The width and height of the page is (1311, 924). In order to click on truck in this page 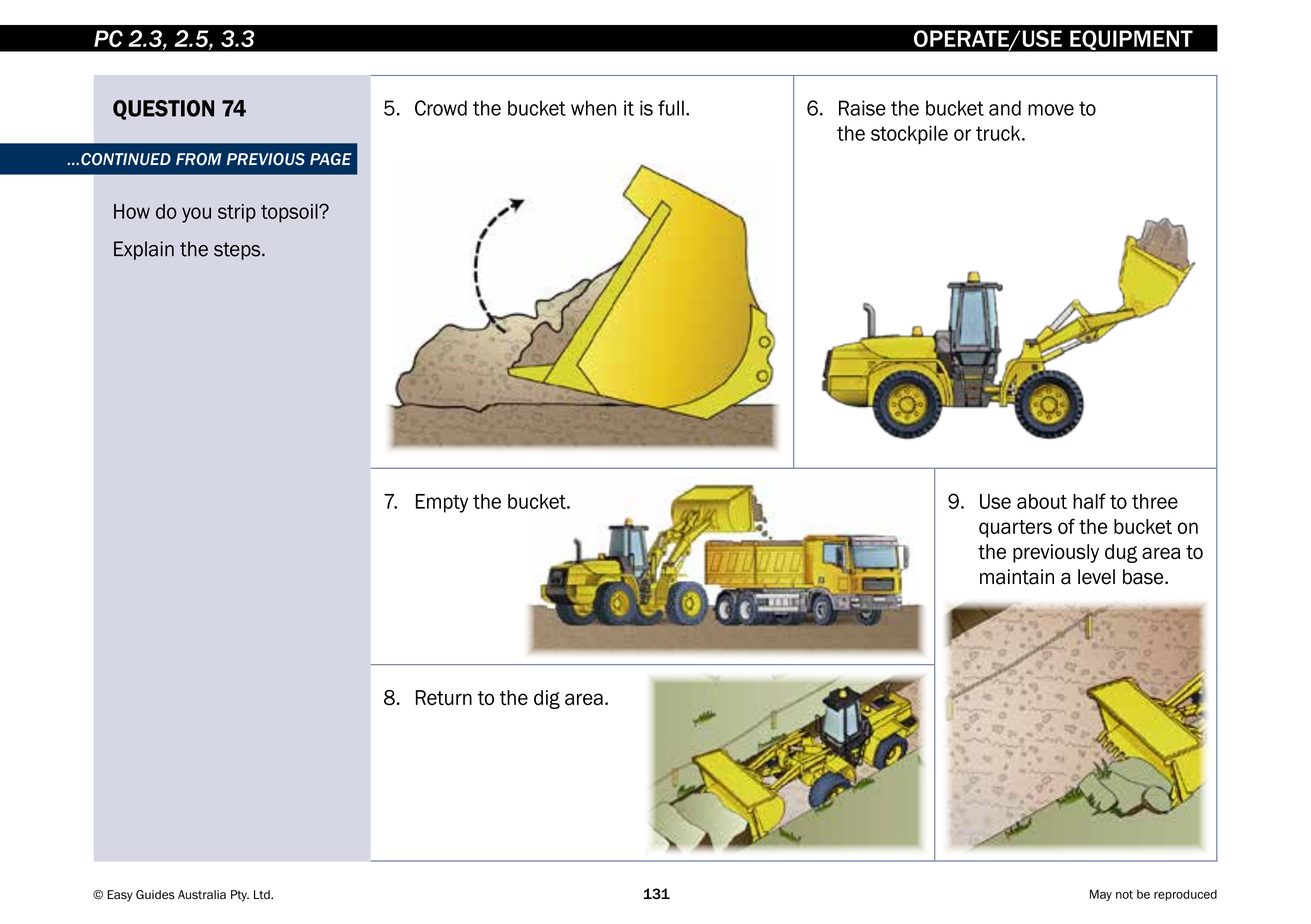, I will do `click(999, 133)`.
